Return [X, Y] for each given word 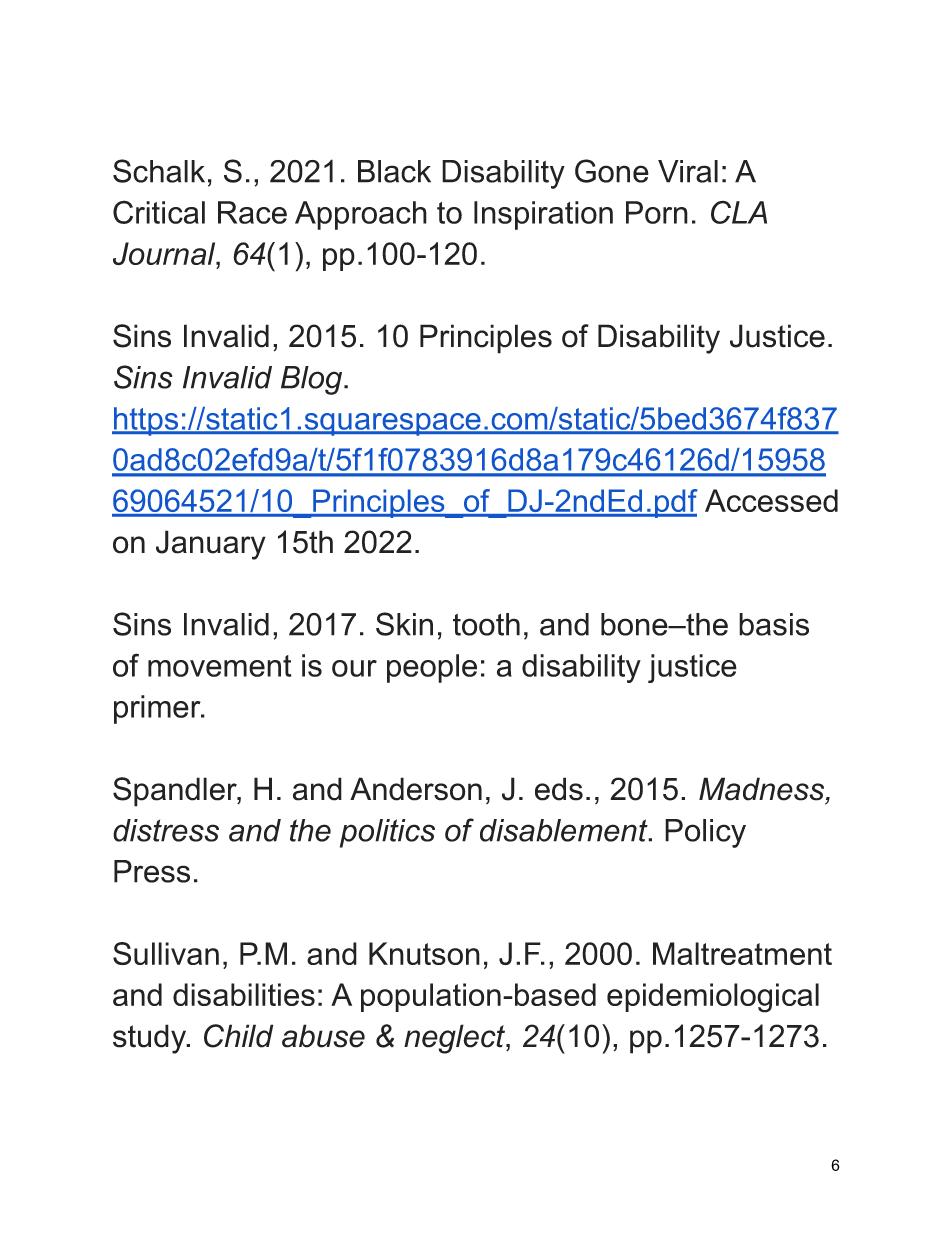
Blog [313, 380]
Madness [763, 790]
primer [158, 709]
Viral [688, 171]
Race [252, 212]
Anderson [416, 789]
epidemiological [713, 998]
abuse [323, 1036]
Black [394, 171]
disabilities [244, 994]
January [211, 545]
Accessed [771, 500]
